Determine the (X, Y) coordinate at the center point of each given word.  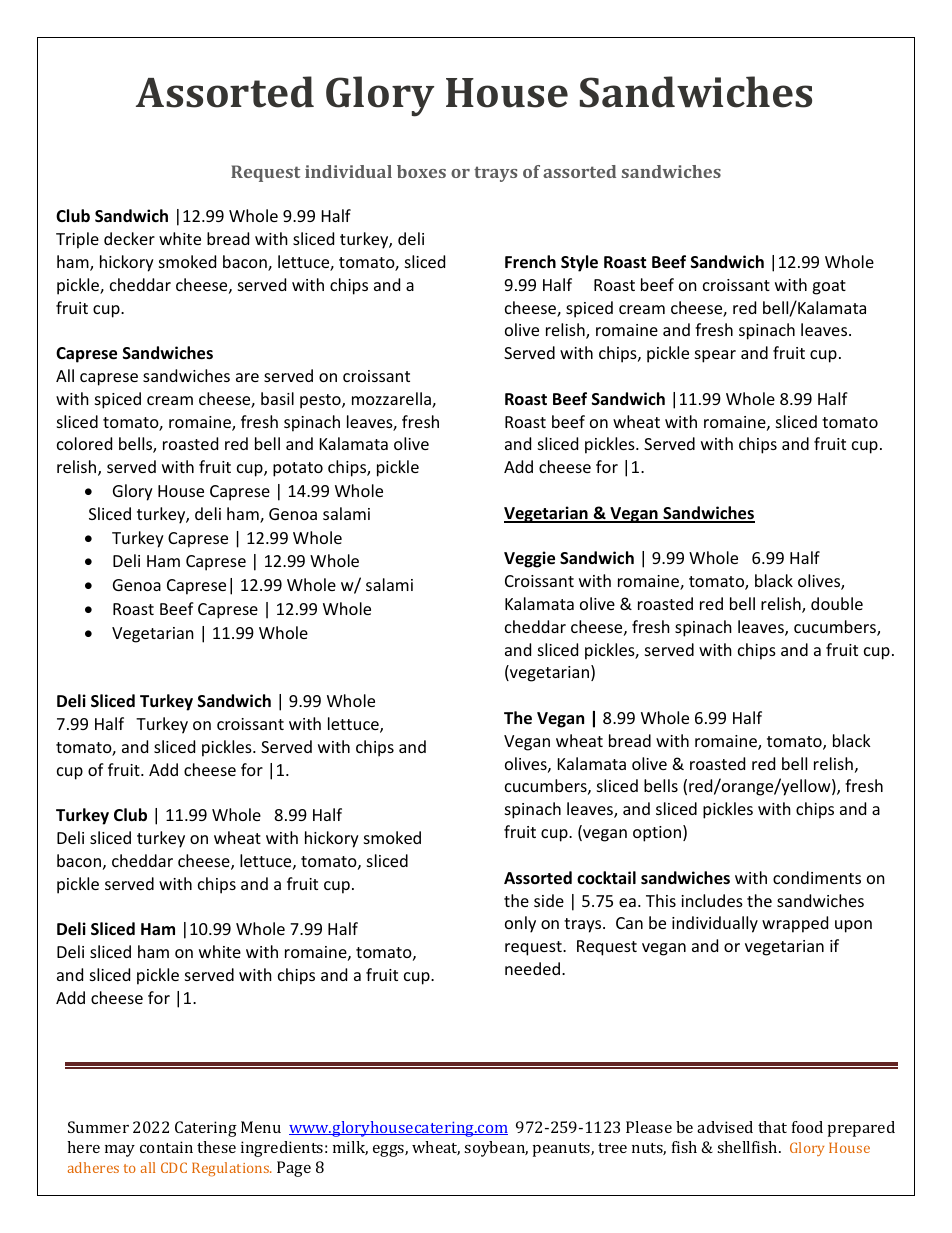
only (520, 924)
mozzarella (392, 400)
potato (298, 469)
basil (277, 398)
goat (829, 287)
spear (715, 356)
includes (712, 900)
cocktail (606, 877)
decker (129, 238)
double (837, 603)
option (657, 834)
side (549, 900)
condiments (817, 877)
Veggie (529, 559)
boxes (421, 171)
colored (84, 443)
